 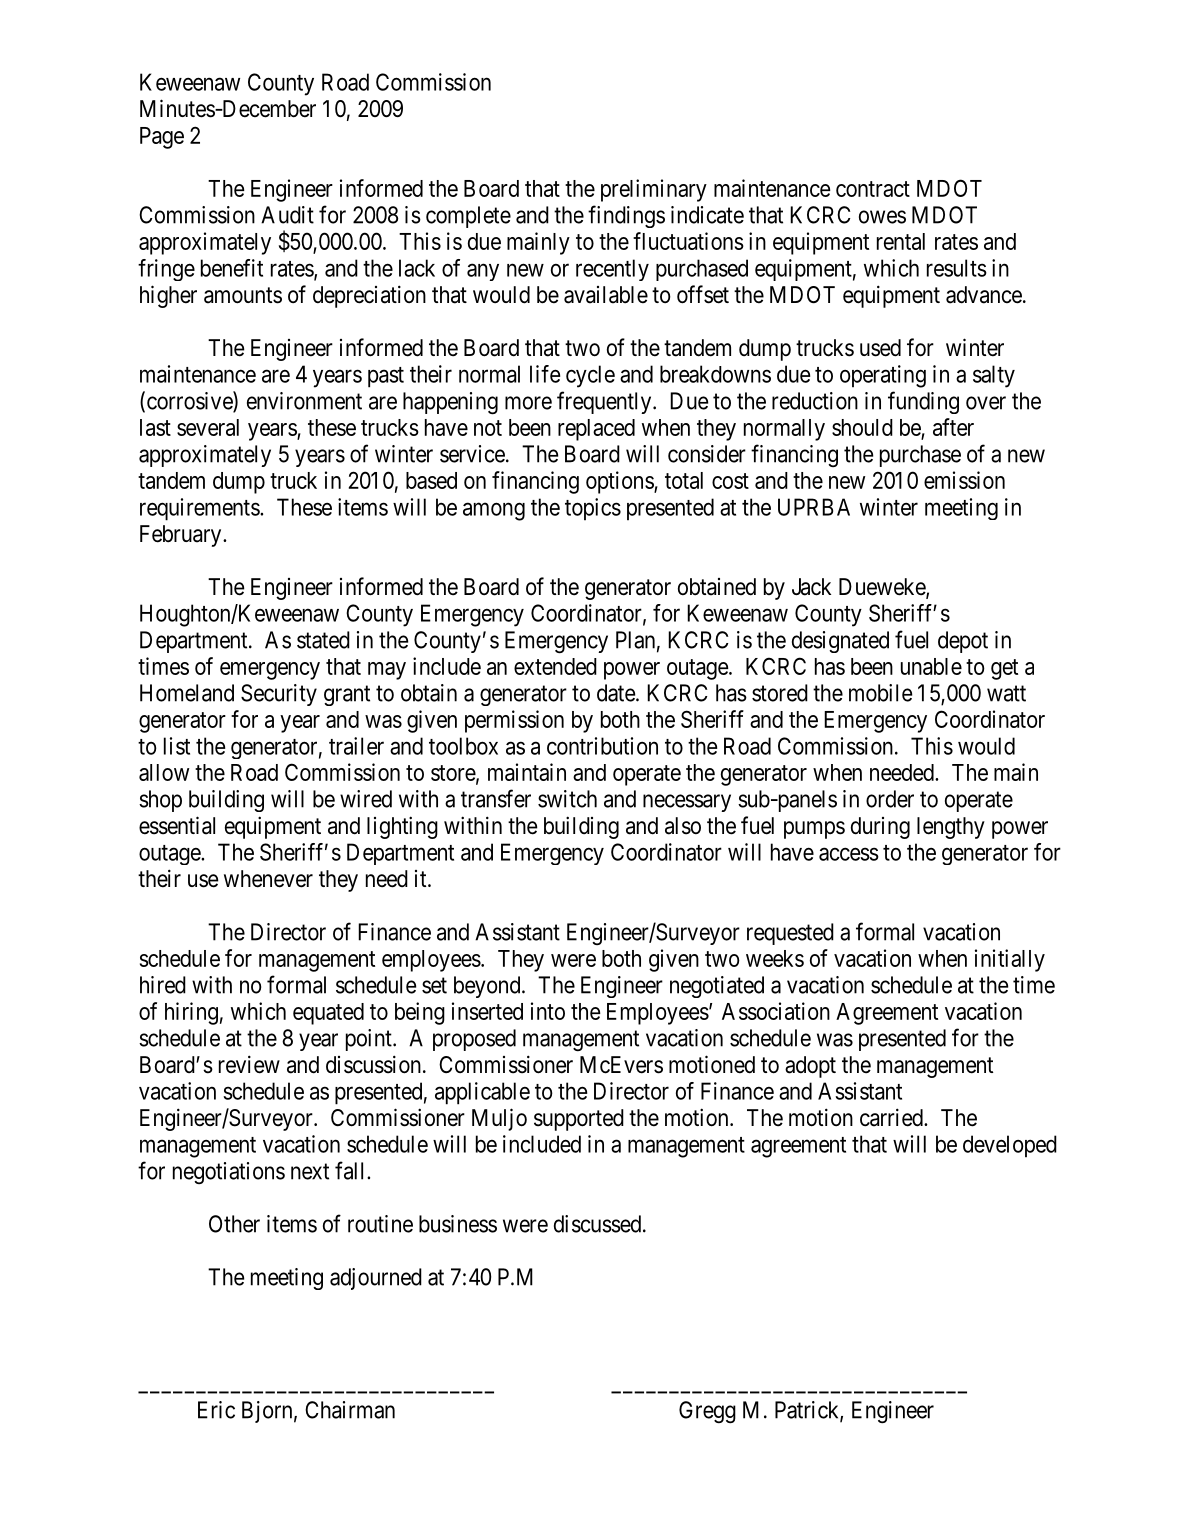 I want to click on contract, so click(x=873, y=189).
